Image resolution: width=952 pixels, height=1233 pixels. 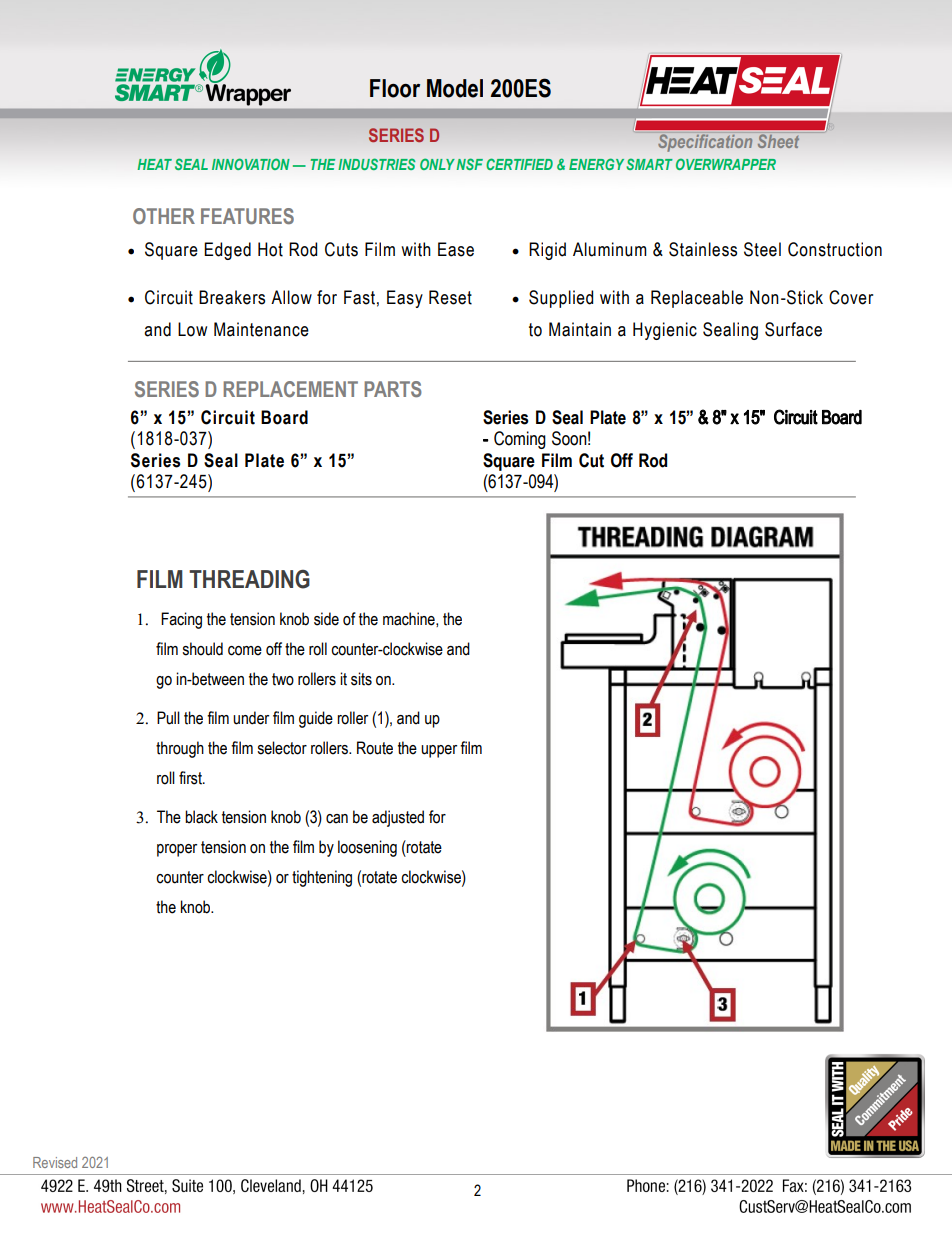 What do you see at coordinates (55, 1162) in the screenshot?
I see `Revised` at bounding box center [55, 1162].
